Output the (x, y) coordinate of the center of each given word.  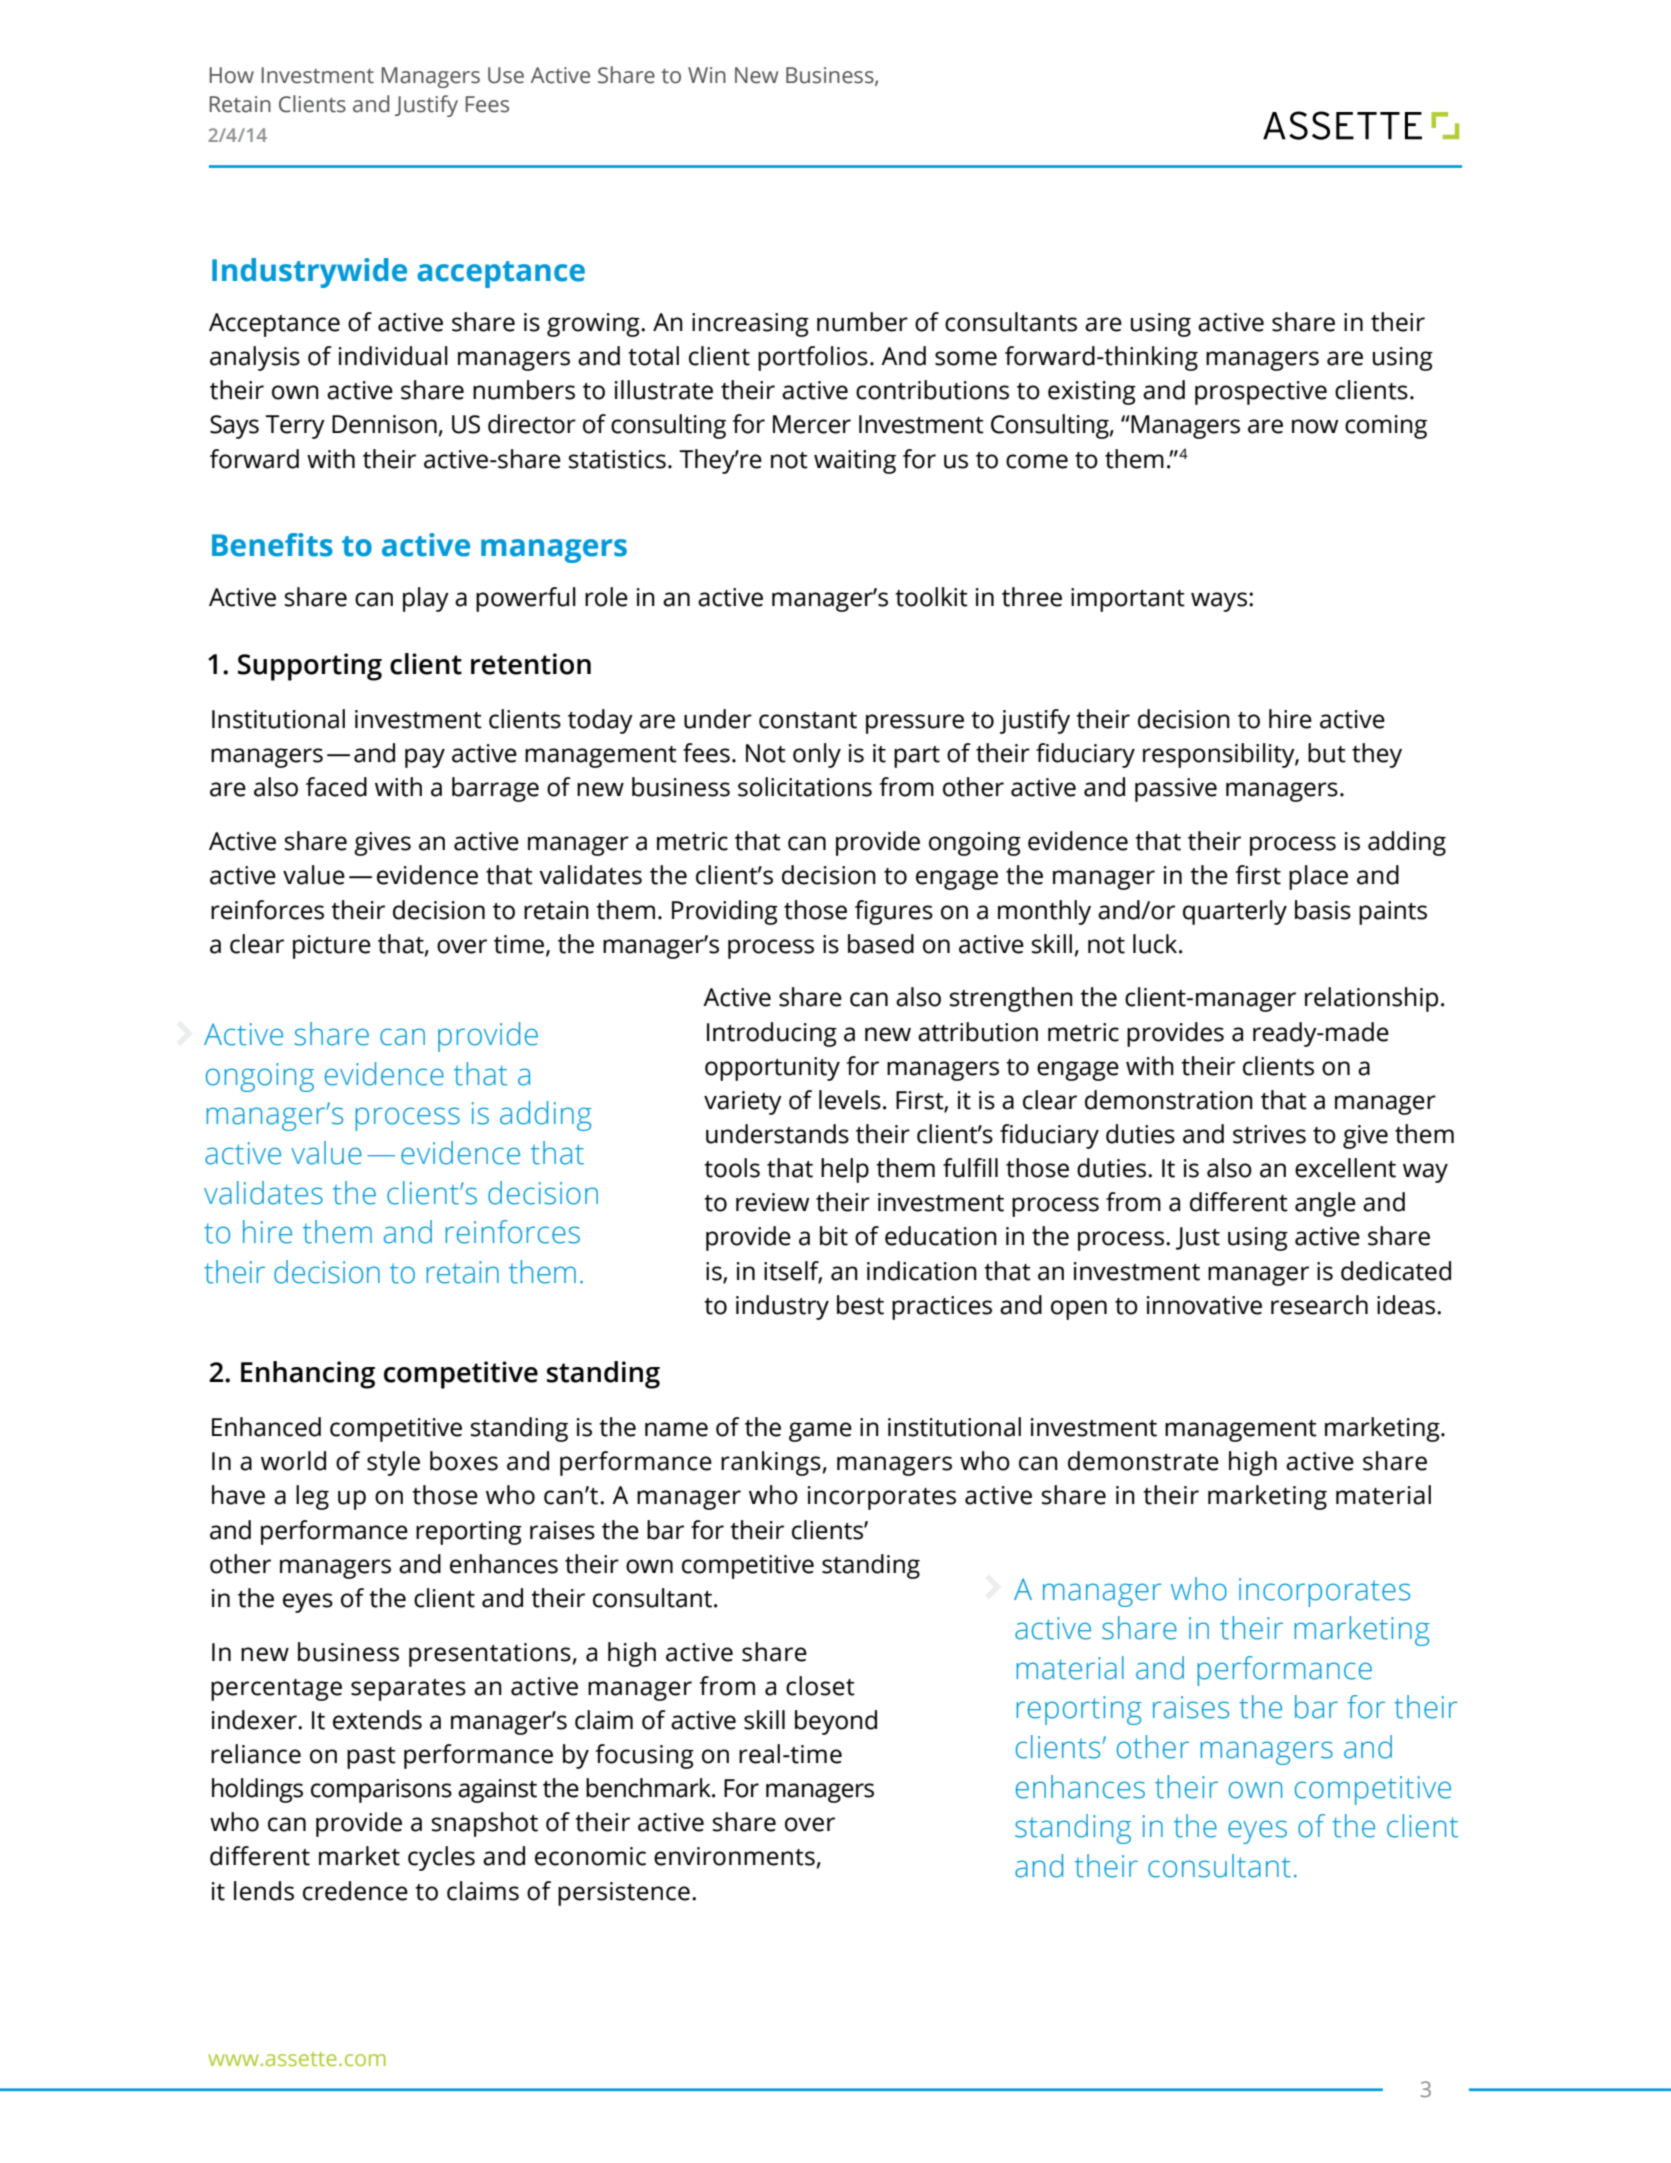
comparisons (381, 1791)
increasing (750, 325)
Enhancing (308, 1375)
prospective (1261, 393)
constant (808, 720)
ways (1219, 602)
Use (506, 75)
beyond (836, 1722)
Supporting (310, 667)
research (1319, 1305)
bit (834, 1236)
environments (734, 1856)
